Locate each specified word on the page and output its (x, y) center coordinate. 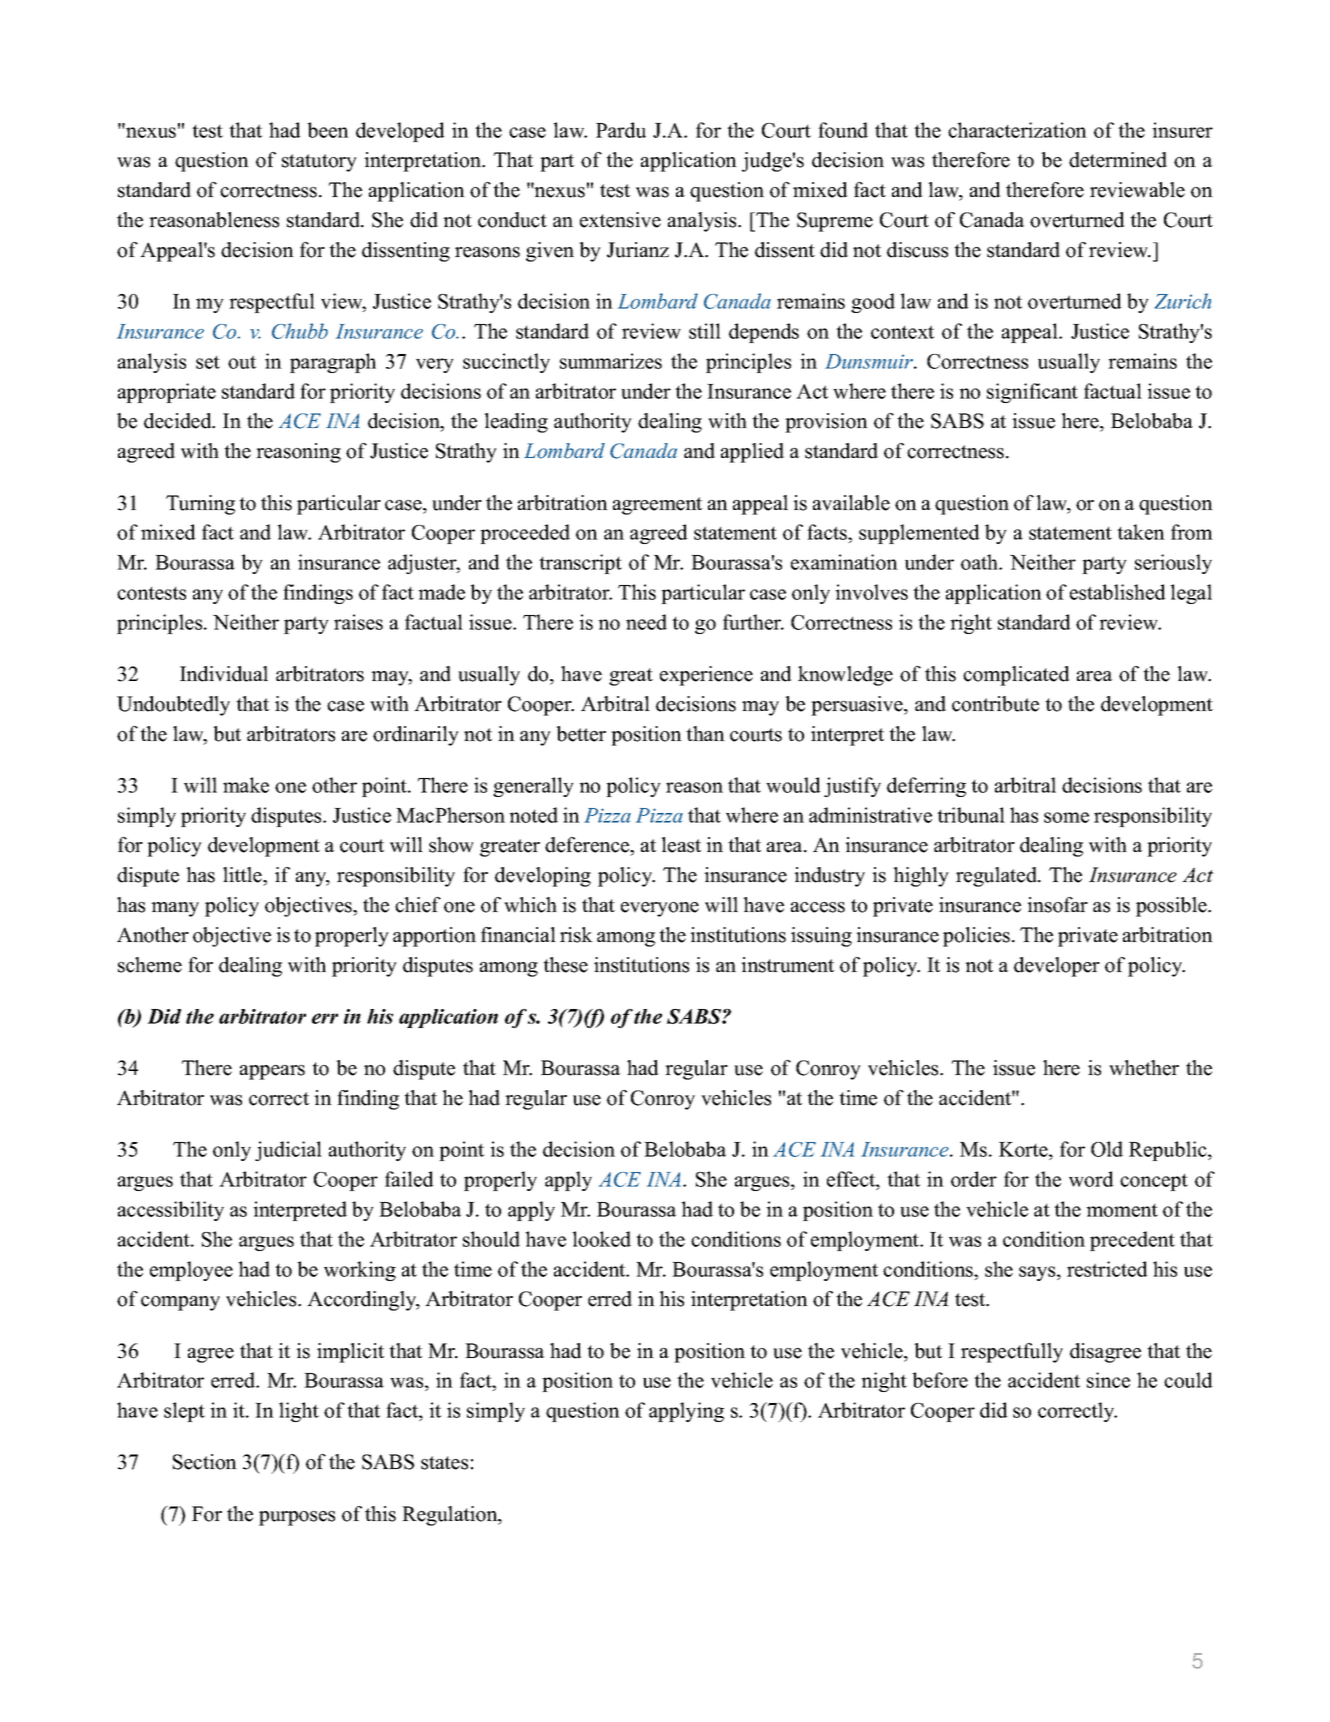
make (246, 785)
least (681, 845)
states (444, 1463)
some (1066, 817)
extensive (620, 220)
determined (1118, 160)
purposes (297, 1518)
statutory (319, 163)
